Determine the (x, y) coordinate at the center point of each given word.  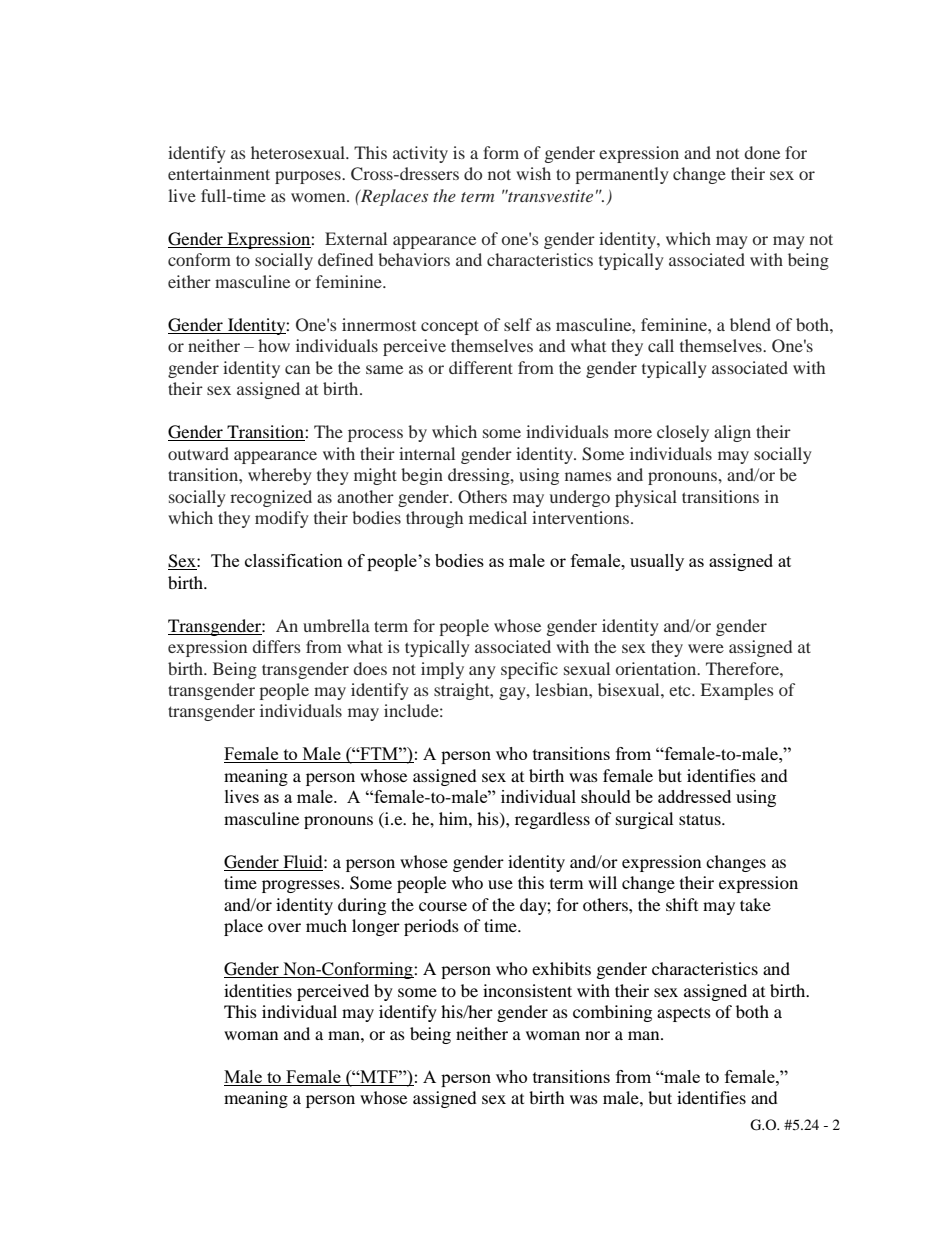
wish (533, 173)
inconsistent (527, 990)
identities (258, 990)
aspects (684, 1015)
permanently (622, 175)
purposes (309, 177)
